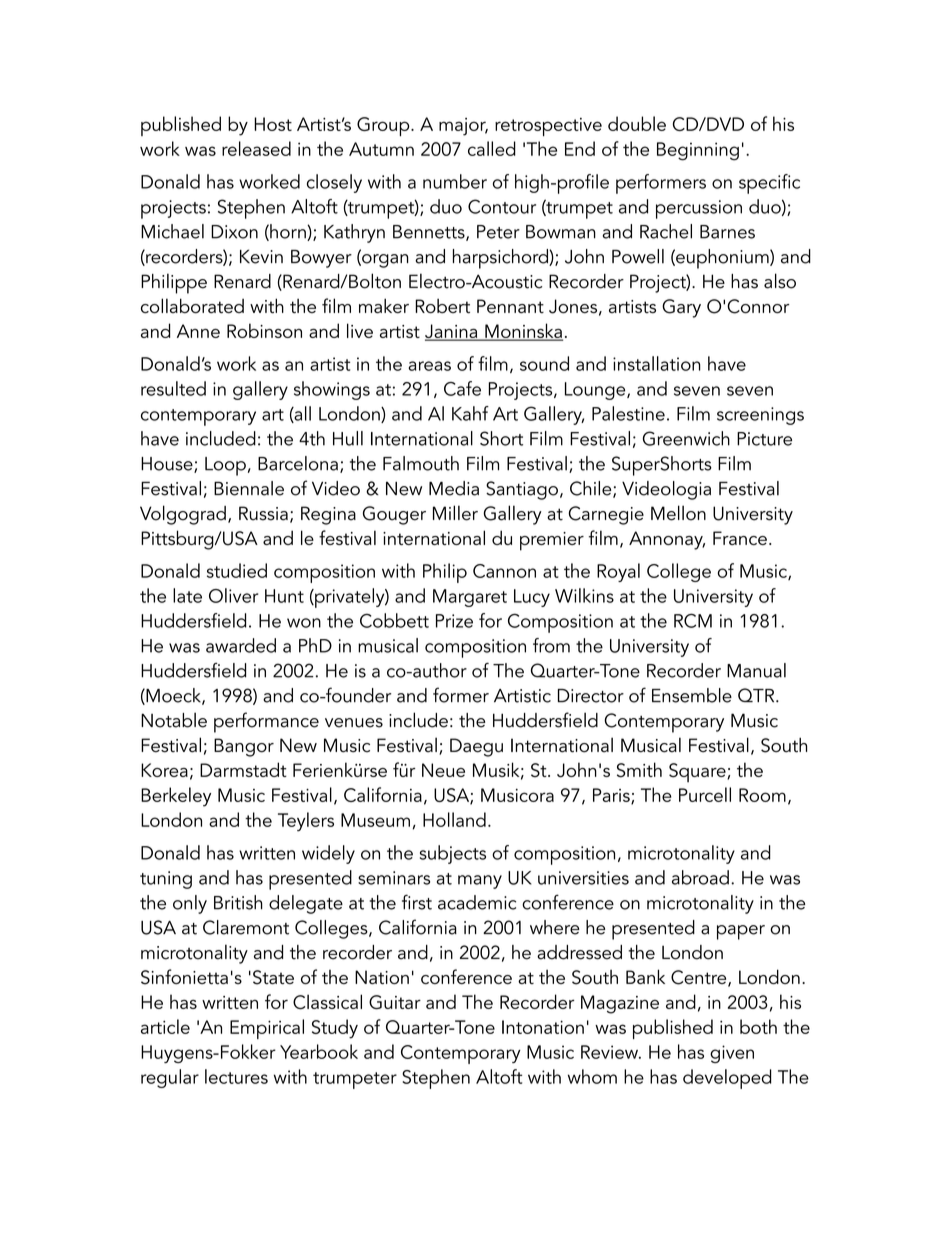 The height and width of the page is (1233, 952). Describe the element at coordinates (454, 819) in the page. I see `Holland` at that location.
